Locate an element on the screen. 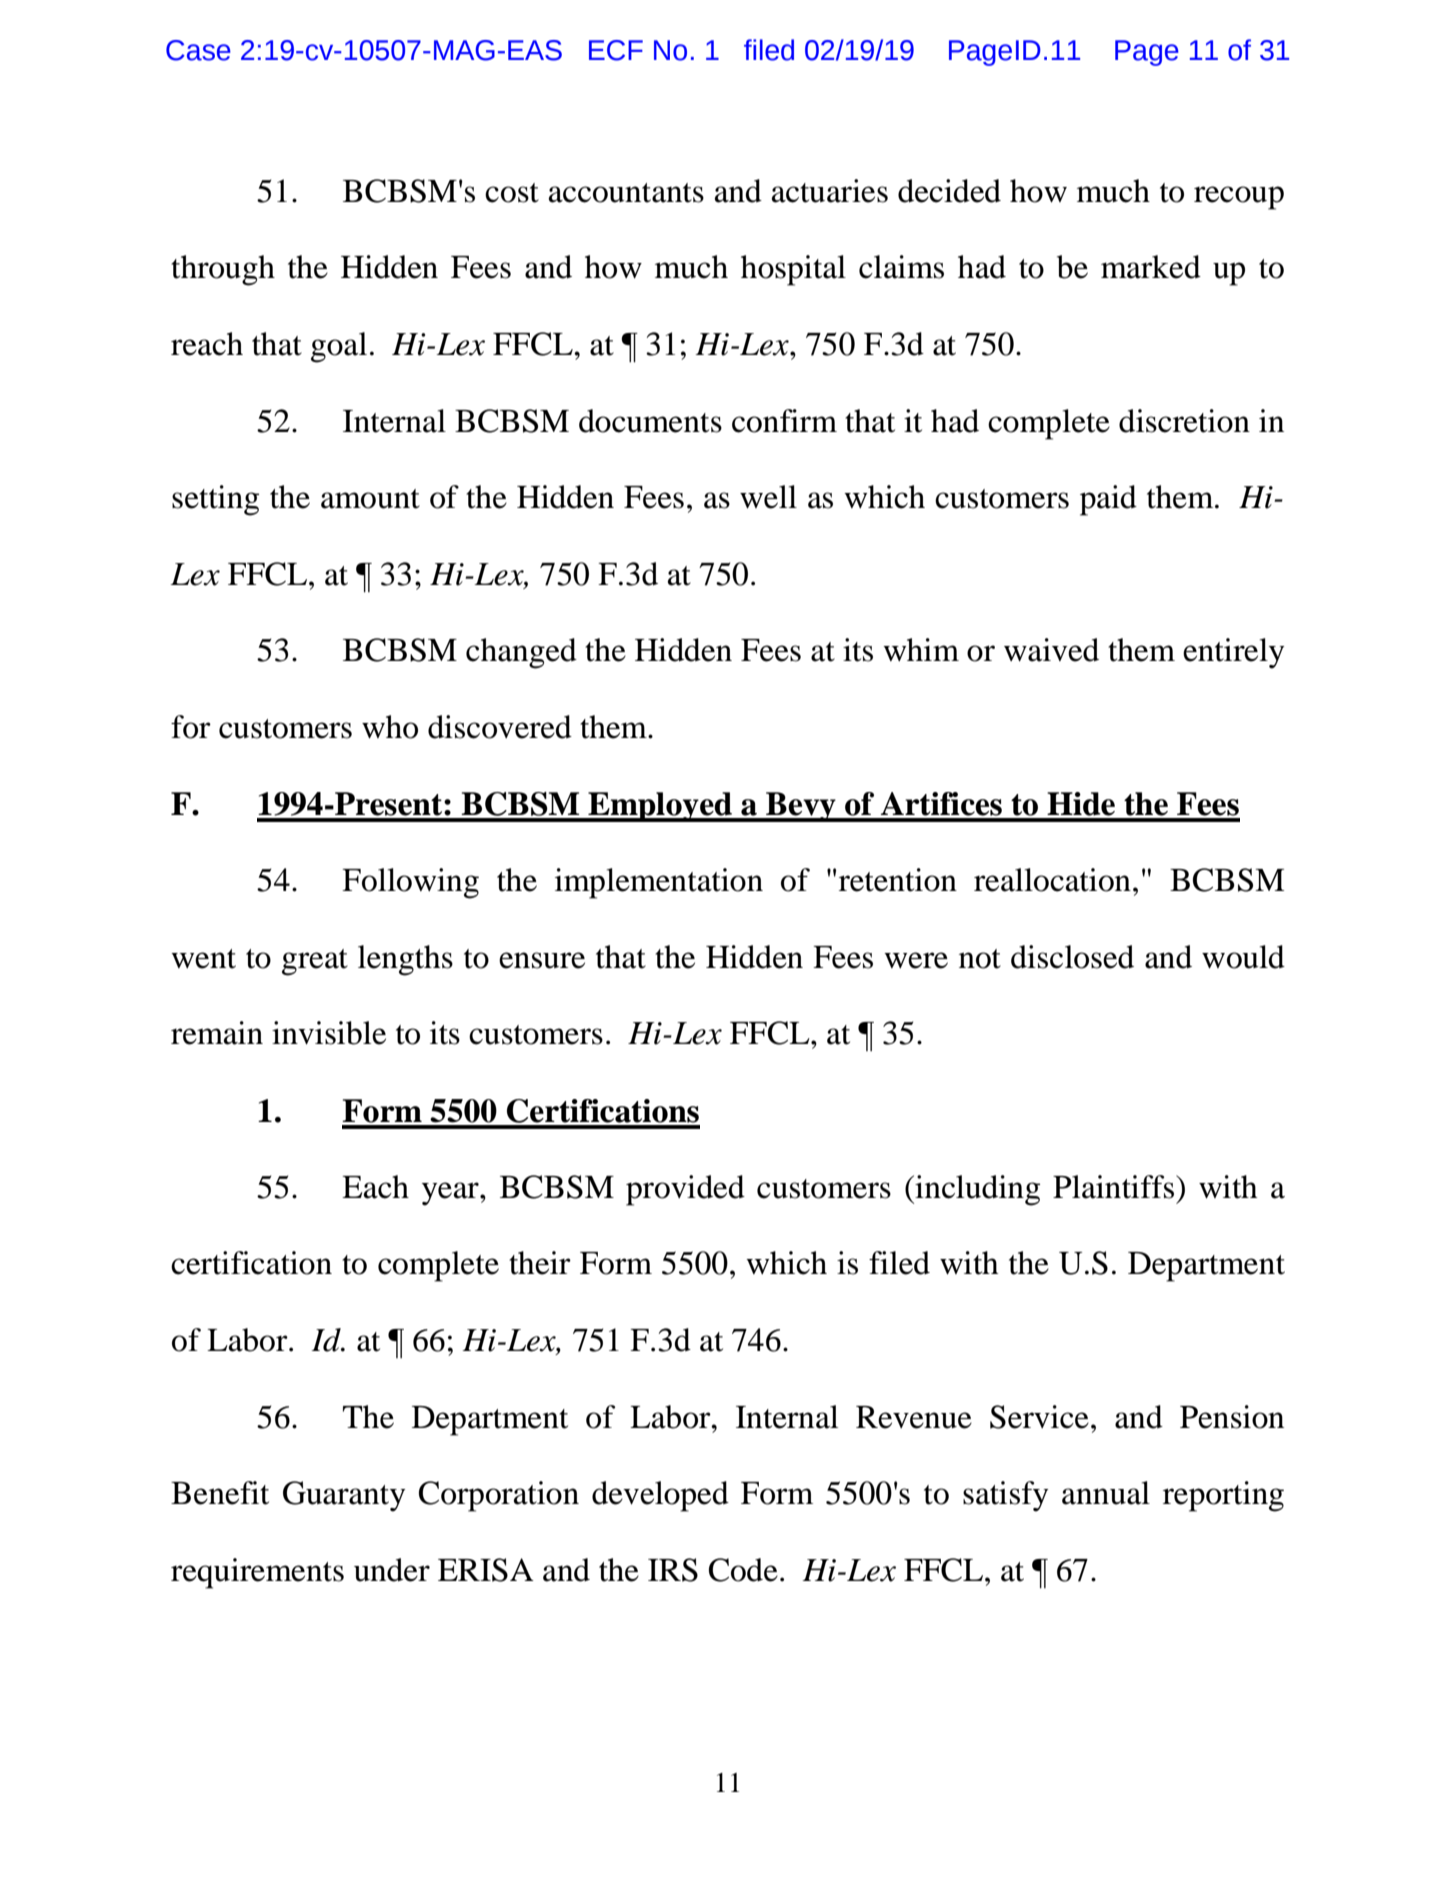 This screenshot has height=1885, width=1456. reallocation is located at coordinates (1052, 880).
